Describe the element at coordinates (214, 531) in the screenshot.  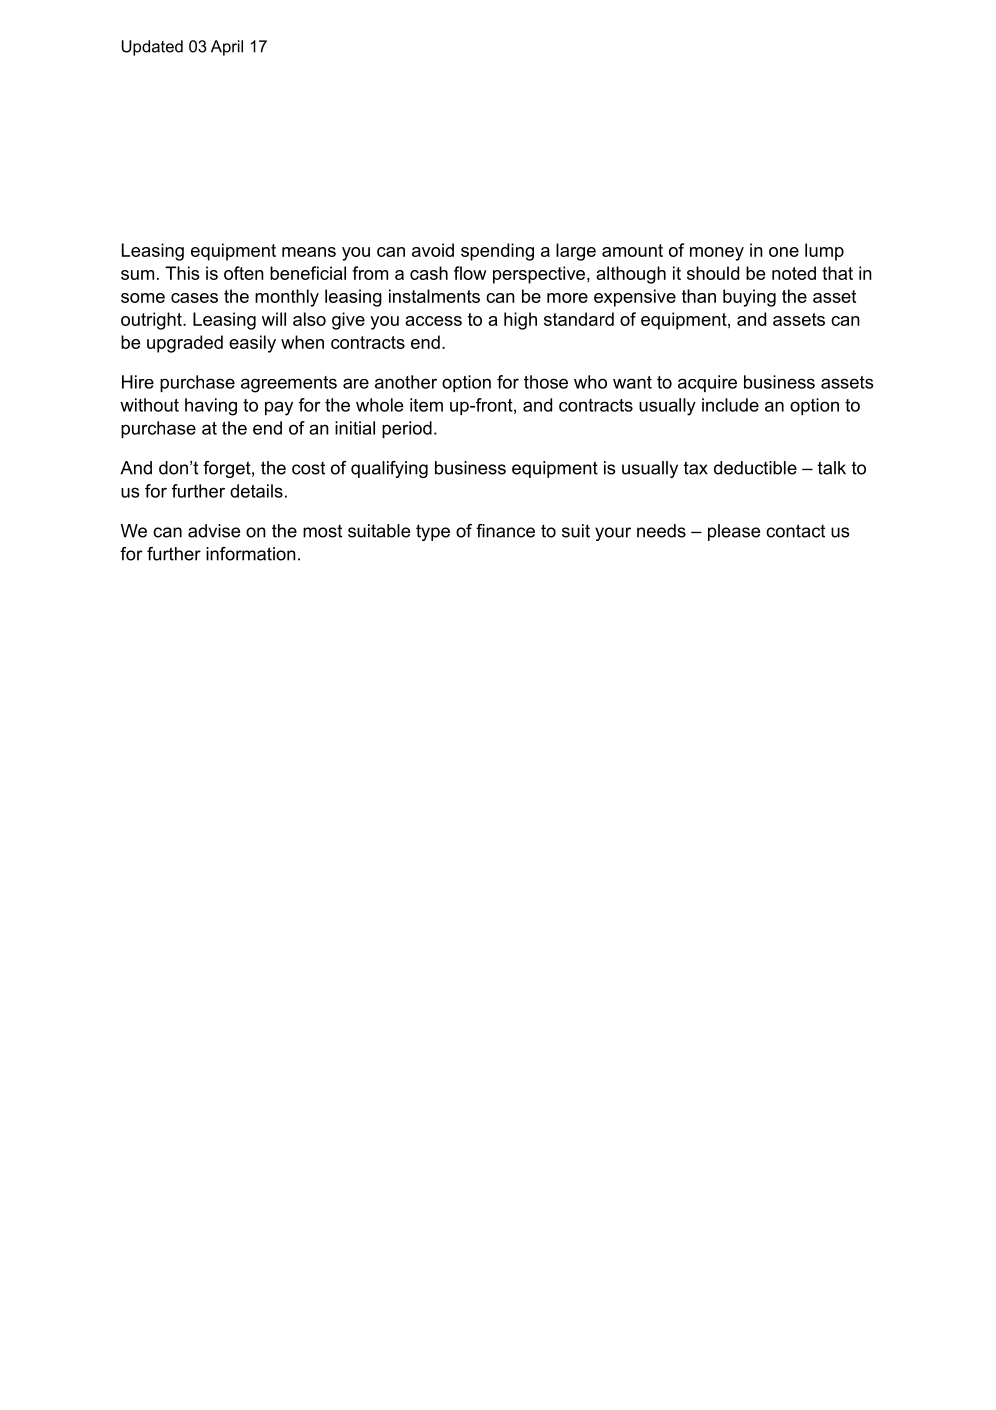
I see `advise` at that location.
